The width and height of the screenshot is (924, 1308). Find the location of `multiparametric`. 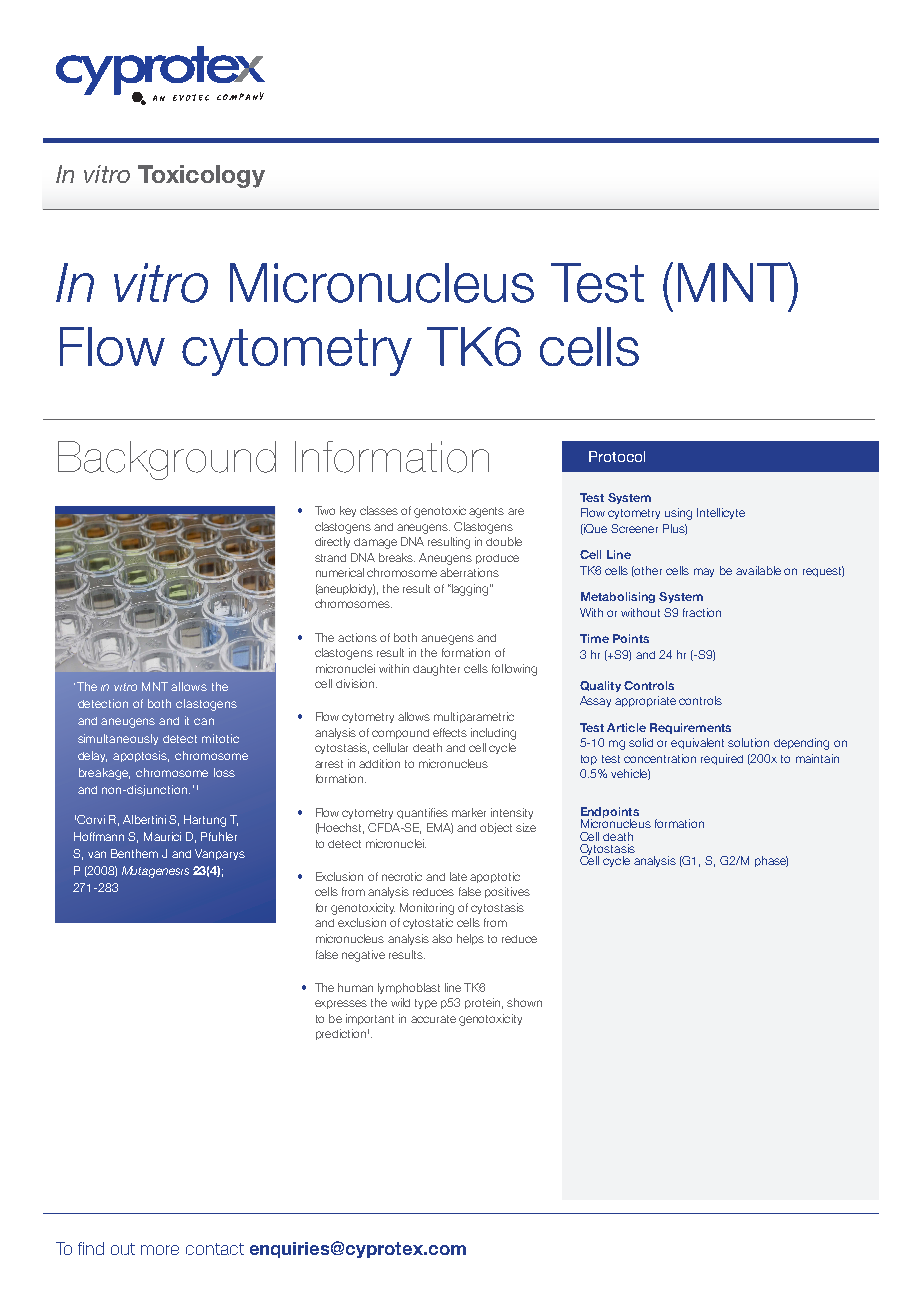

multiparametric is located at coordinates (474, 717).
